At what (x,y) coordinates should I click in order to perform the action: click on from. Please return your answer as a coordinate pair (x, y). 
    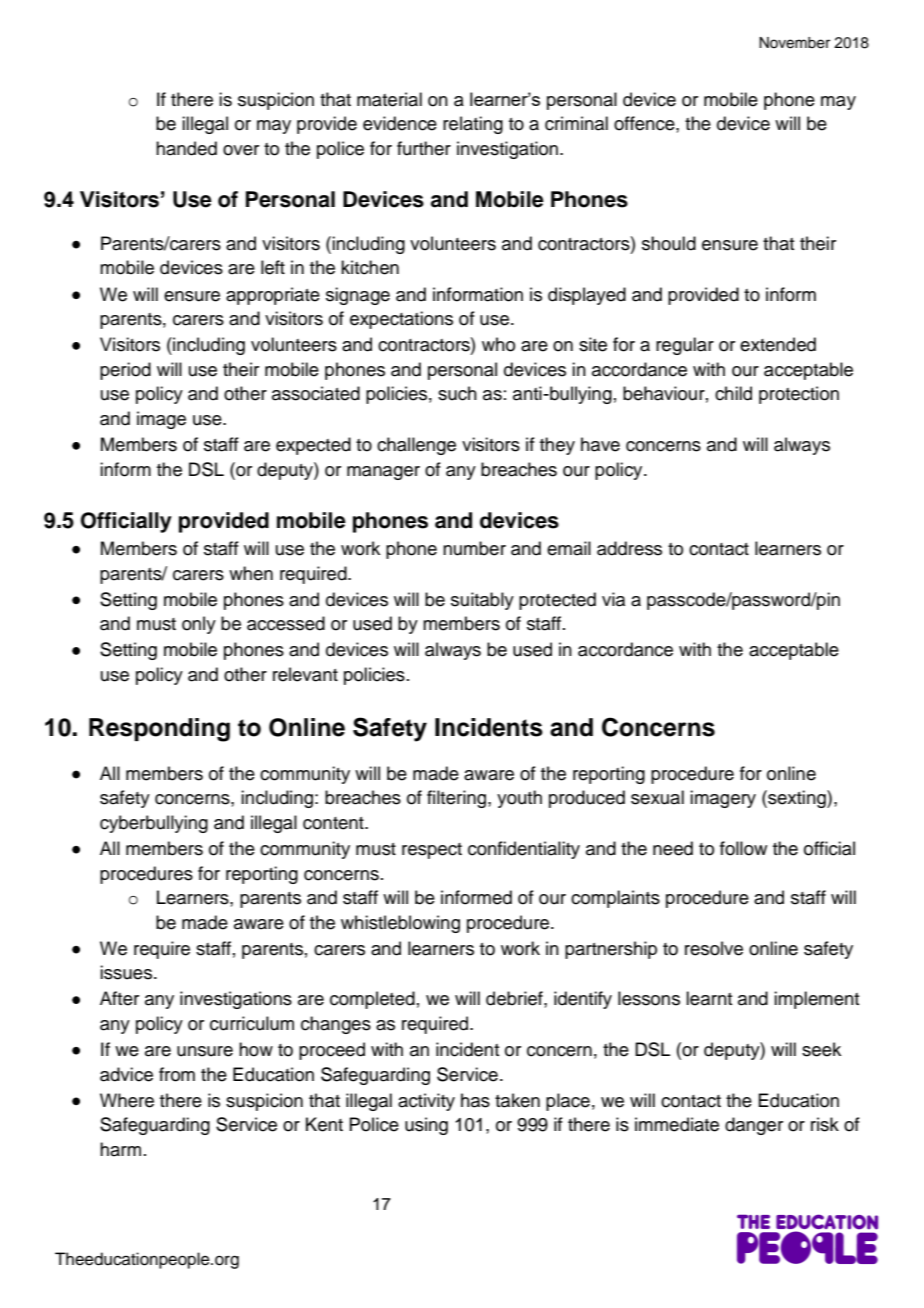
    Looking at the image, I should click on (177, 1074).
